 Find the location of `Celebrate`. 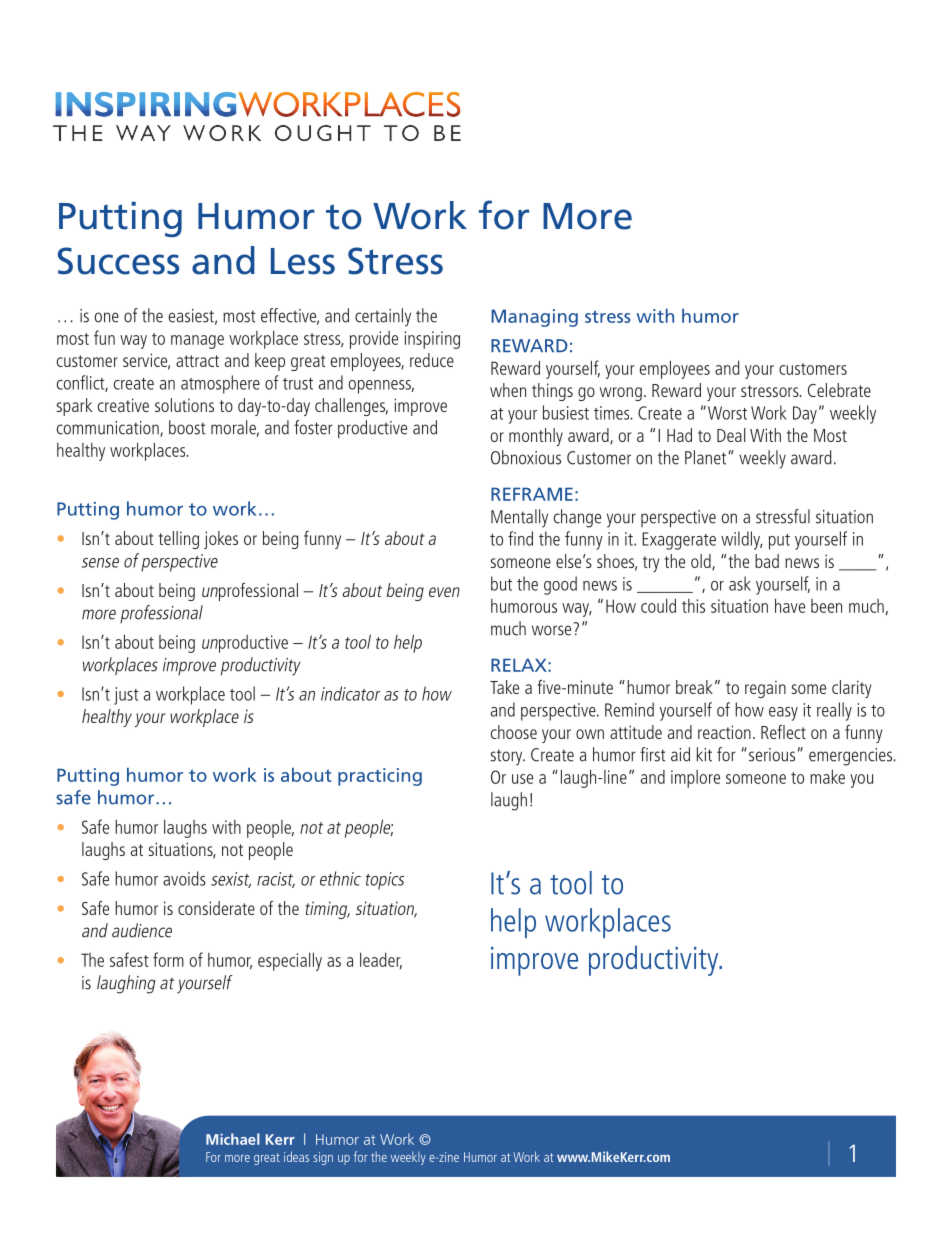

Celebrate is located at coordinates (839, 390).
